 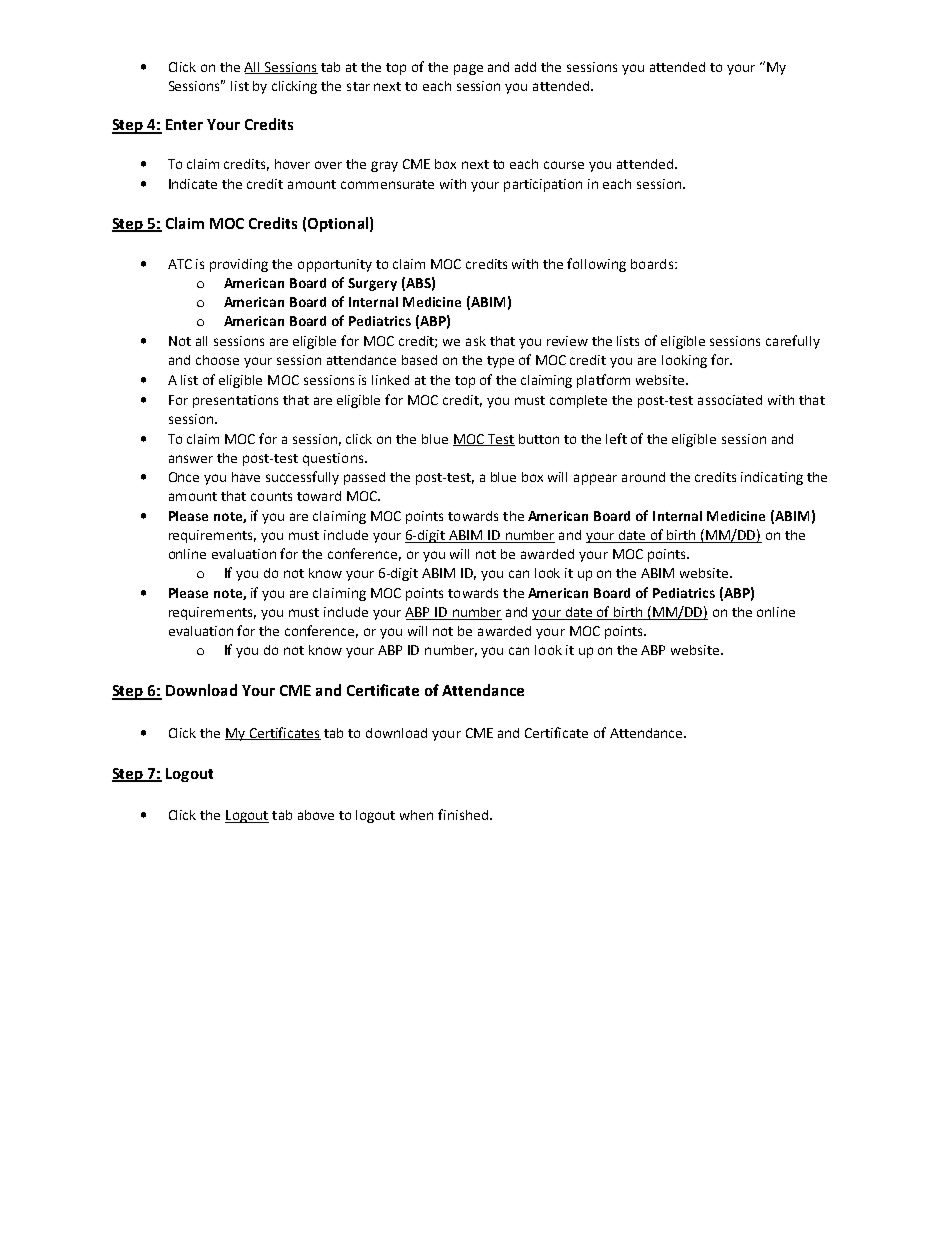 I want to click on add, so click(x=525, y=67).
